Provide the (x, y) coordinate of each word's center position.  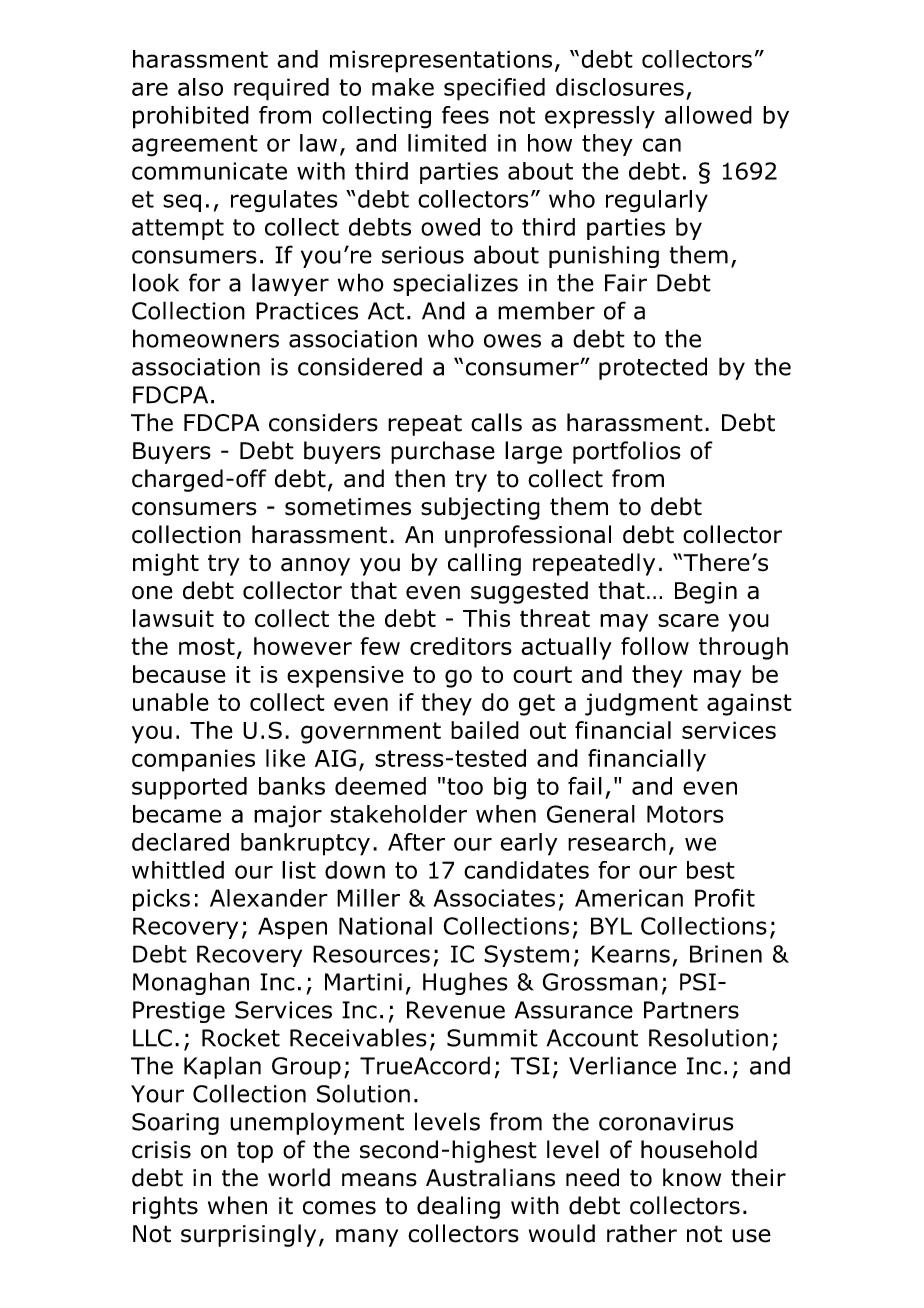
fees (465, 115)
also (200, 87)
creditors (461, 646)
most (207, 646)
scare (688, 621)
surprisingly (248, 1235)
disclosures (620, 87)
